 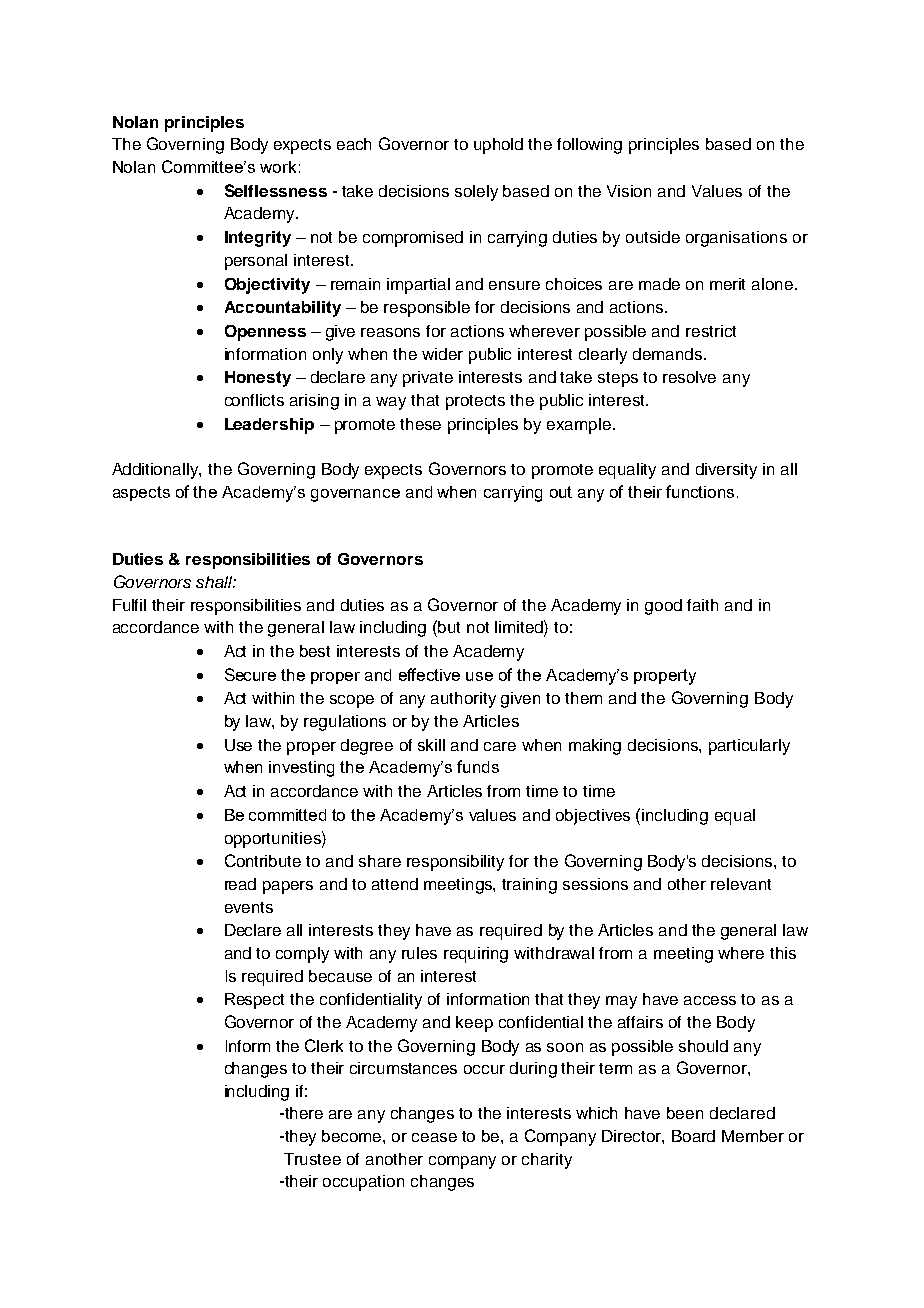 I want to click on protects, so click(x=475, y=402).
